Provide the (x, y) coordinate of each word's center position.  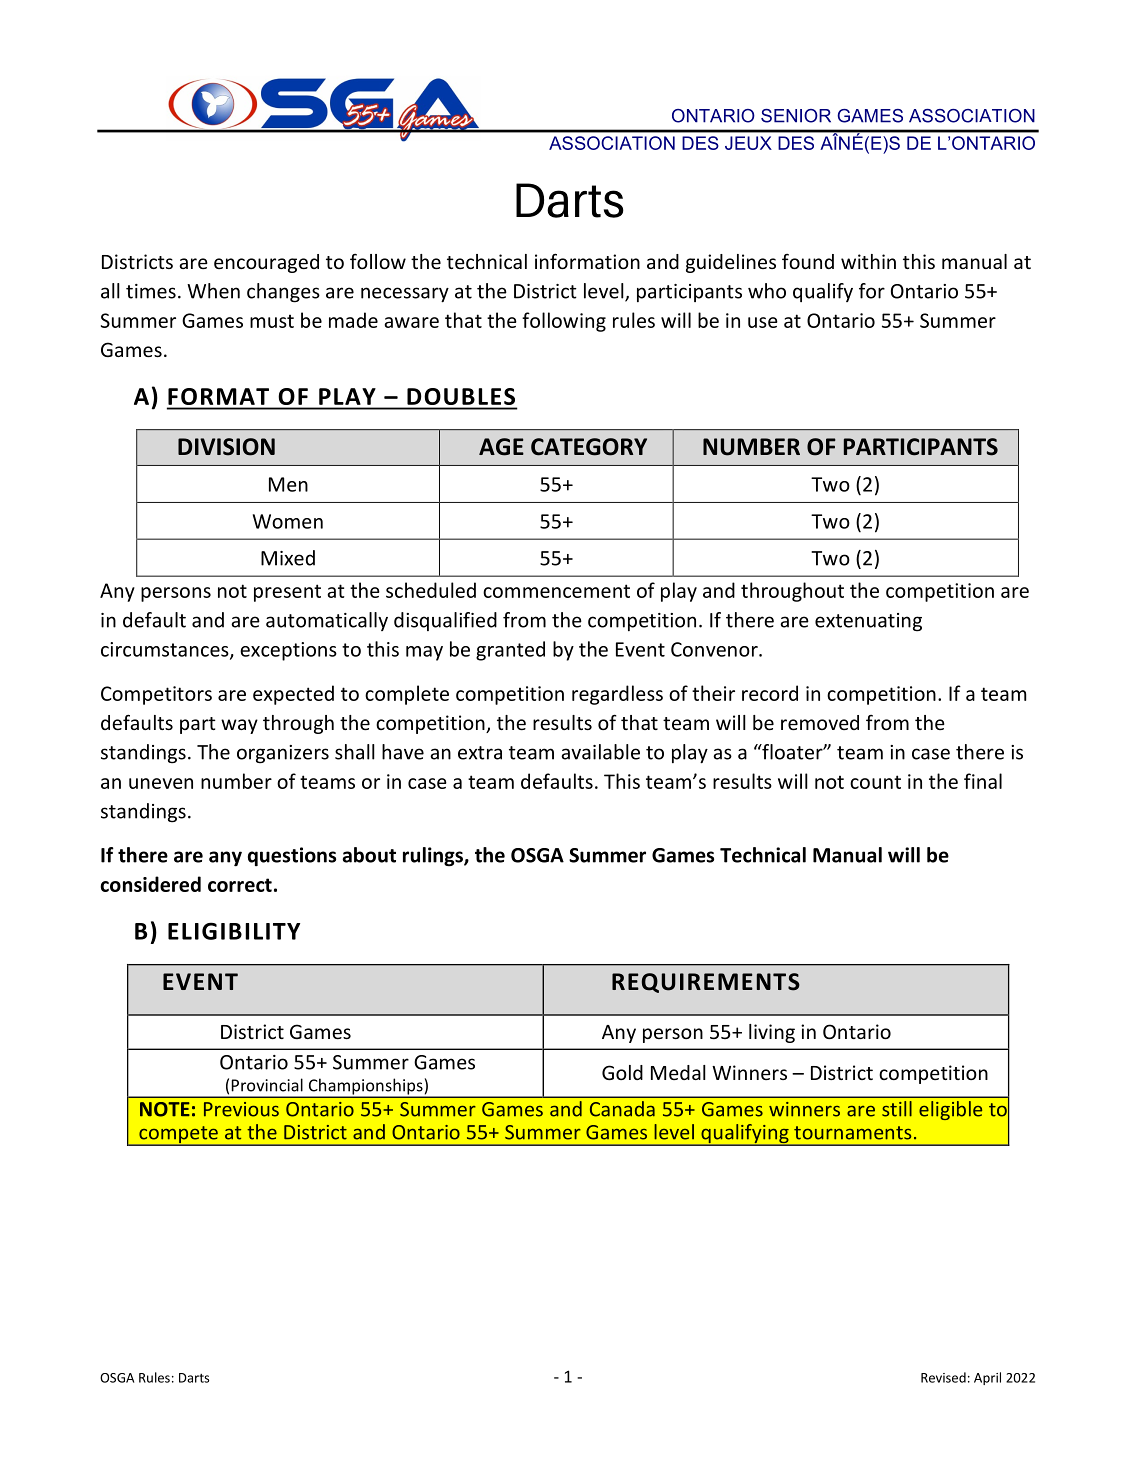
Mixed (288, 558)
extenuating (868, 622)
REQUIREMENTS (706, 983)
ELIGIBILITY (234, 931)
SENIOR (796, 116)
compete (178, 1136)
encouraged (266, 263)
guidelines (731, 263)
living (772, 1033)
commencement (556, 591)
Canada (622, 1109)
